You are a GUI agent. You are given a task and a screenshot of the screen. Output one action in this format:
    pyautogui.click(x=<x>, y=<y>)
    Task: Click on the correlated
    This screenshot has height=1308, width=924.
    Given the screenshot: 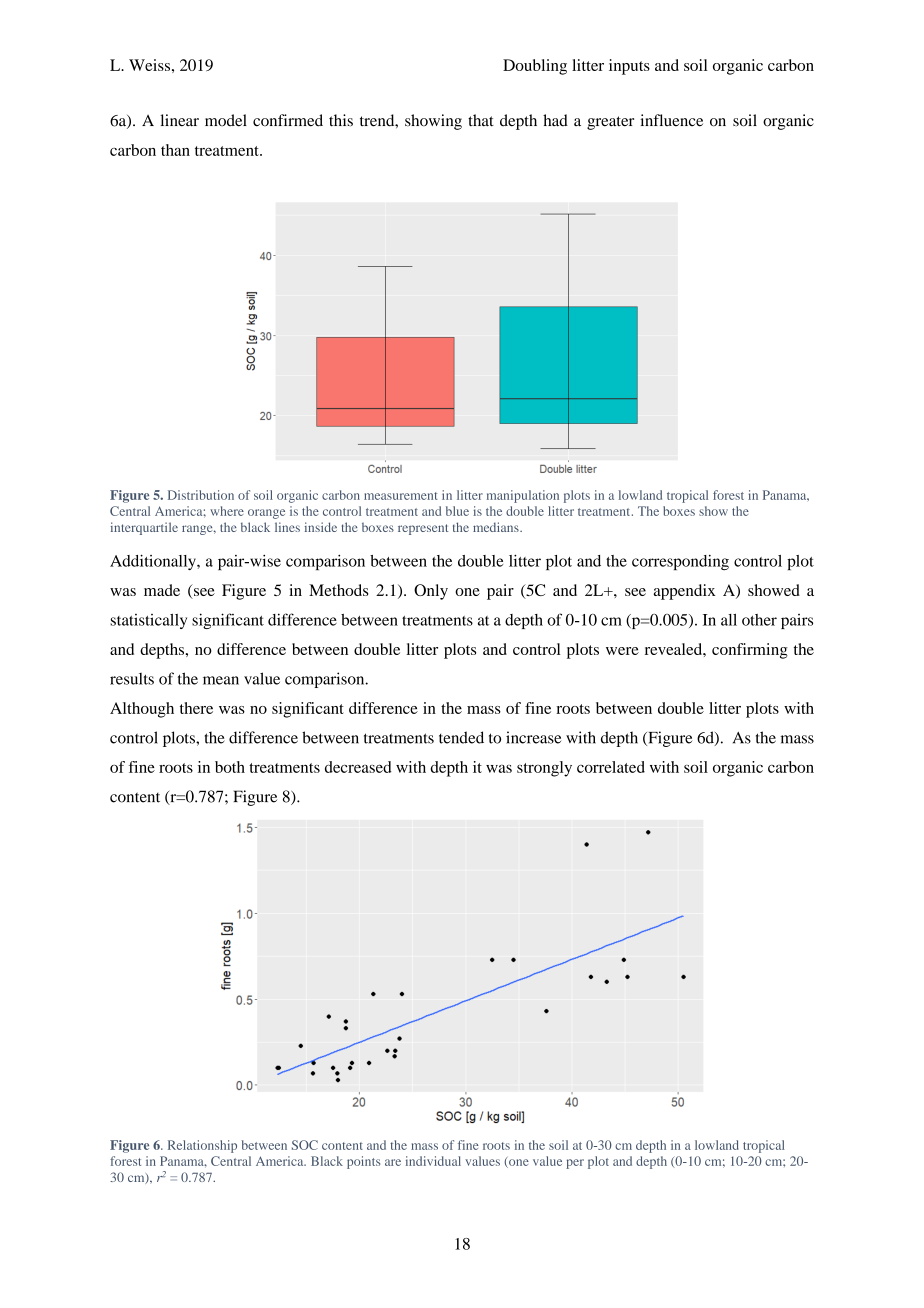 What is the action you would take?
    pyautogui.click(x=611, y=767)
